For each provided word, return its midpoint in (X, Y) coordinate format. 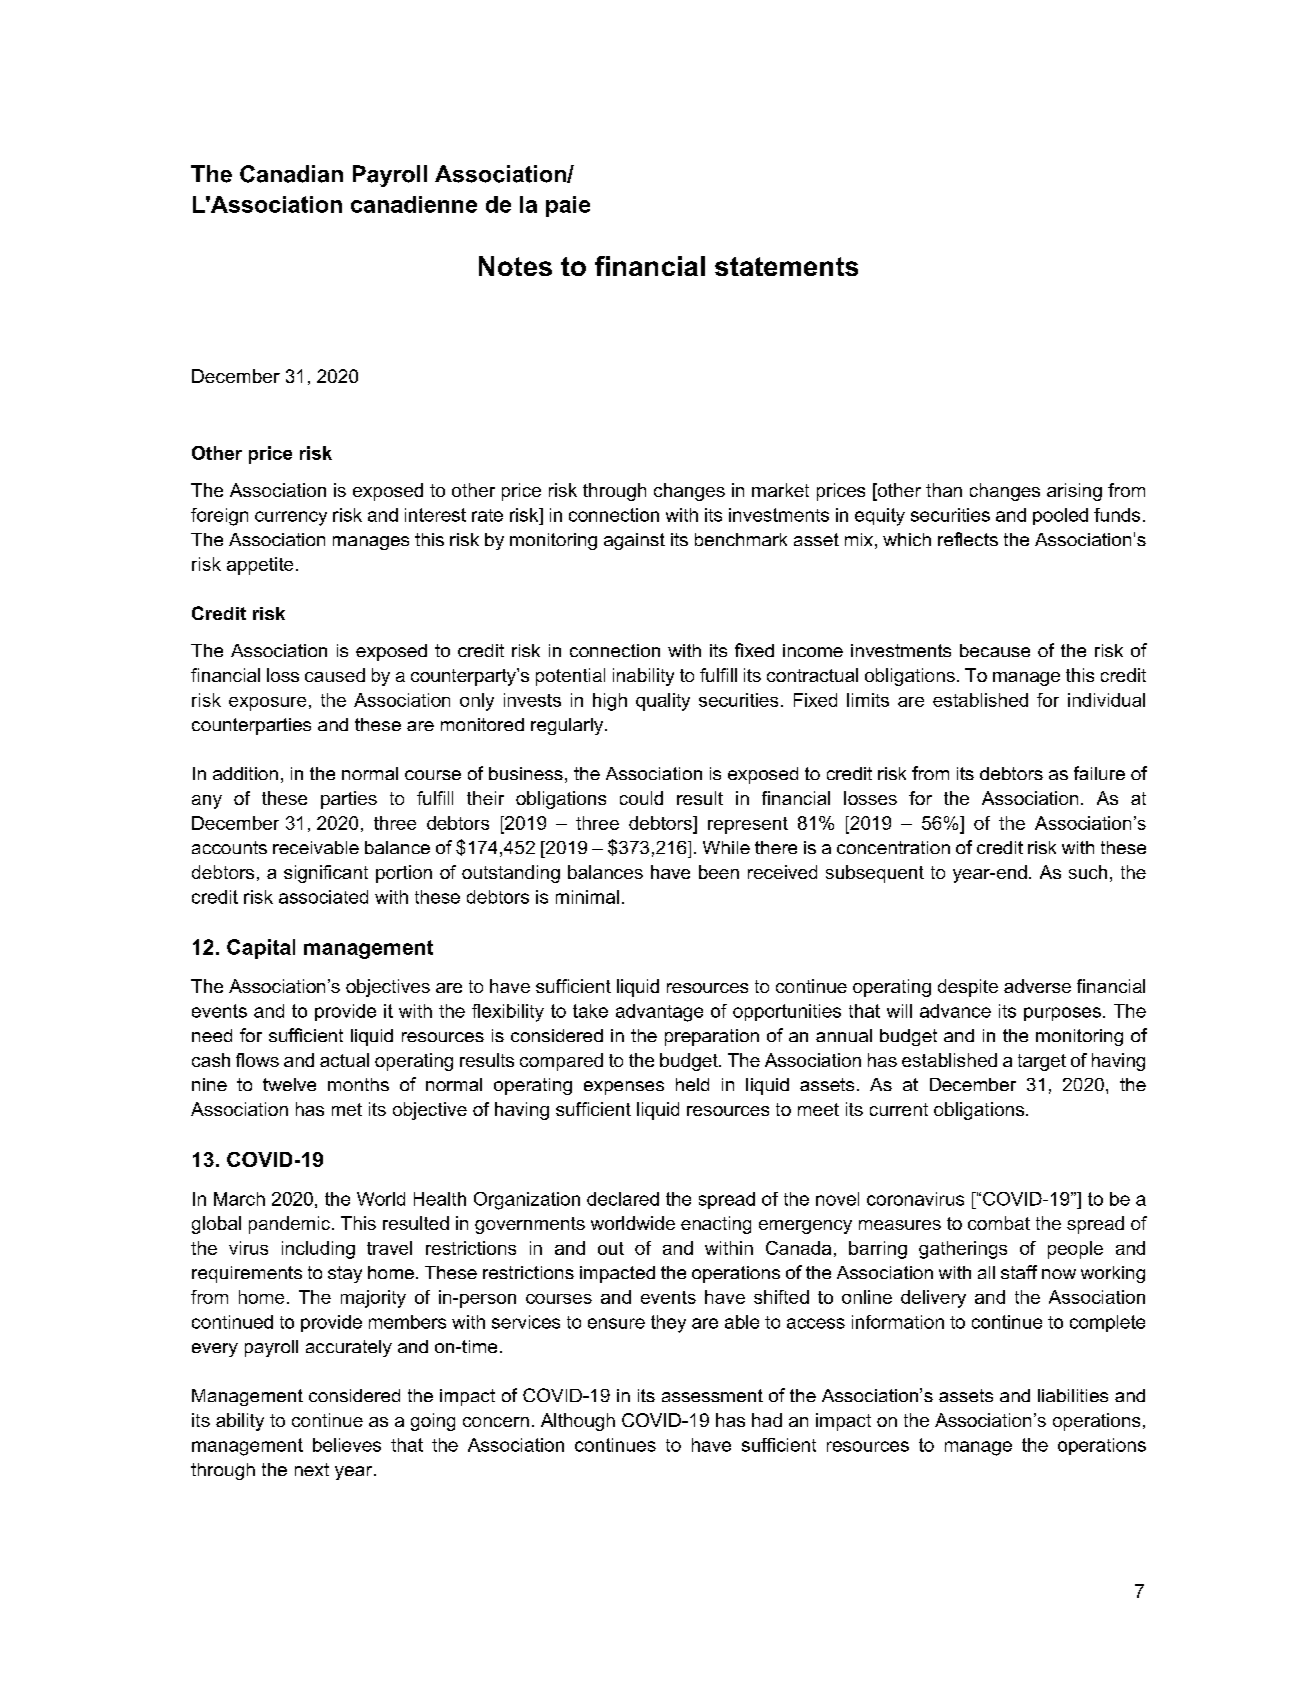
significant (326, 874)
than (944, 490)
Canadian (291, 174)
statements (786, 266)
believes (347, 1445)
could (641, 798)
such (1088, 872)
